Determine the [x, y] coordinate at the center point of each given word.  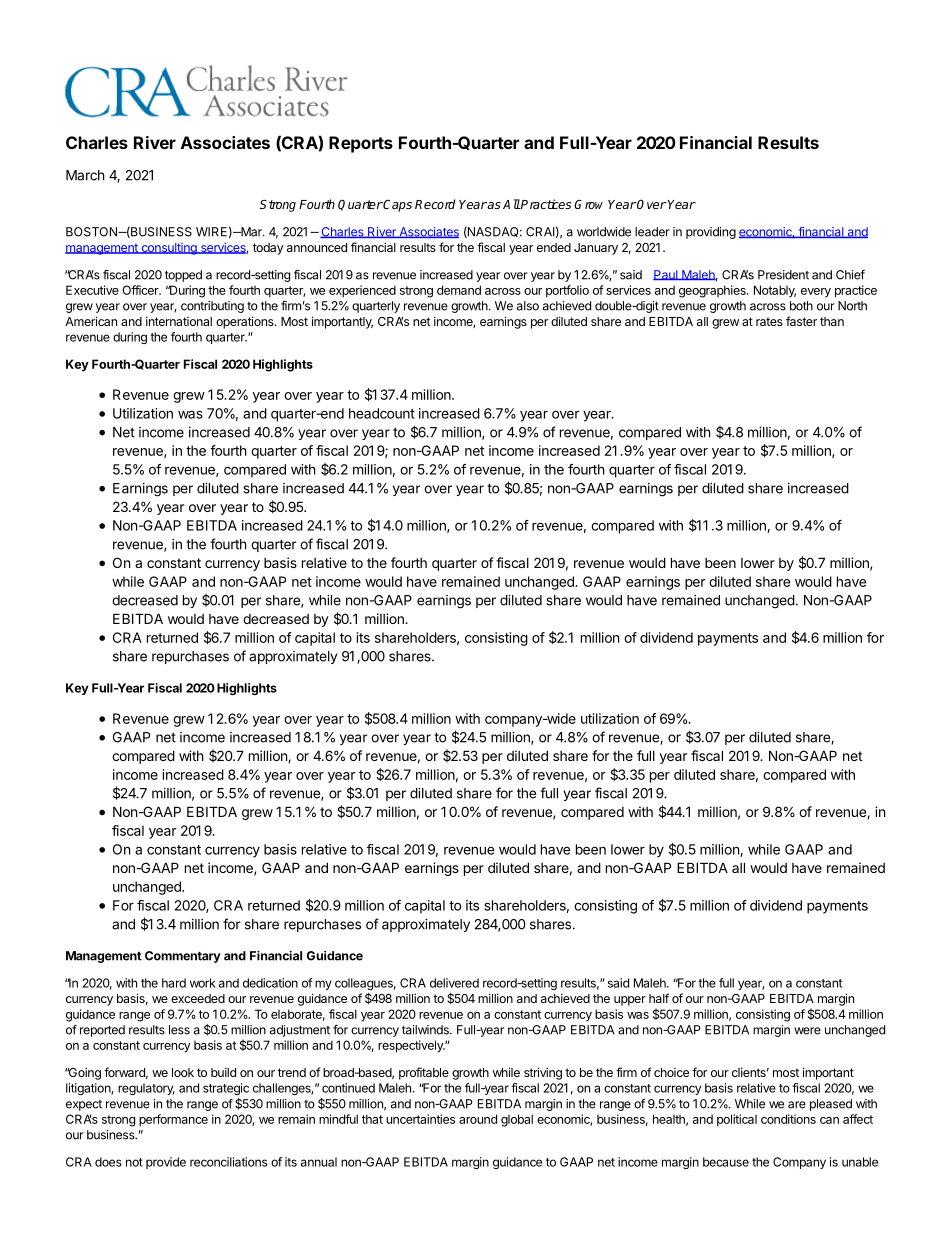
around [478, 1119]
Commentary [183, 957]
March [85, 175]
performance [173, 1120]
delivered [454, 983]
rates [769, 321]
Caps [397, 205]
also [528, 306]
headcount [382, 413]
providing [711, 233]
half [659, 998]
